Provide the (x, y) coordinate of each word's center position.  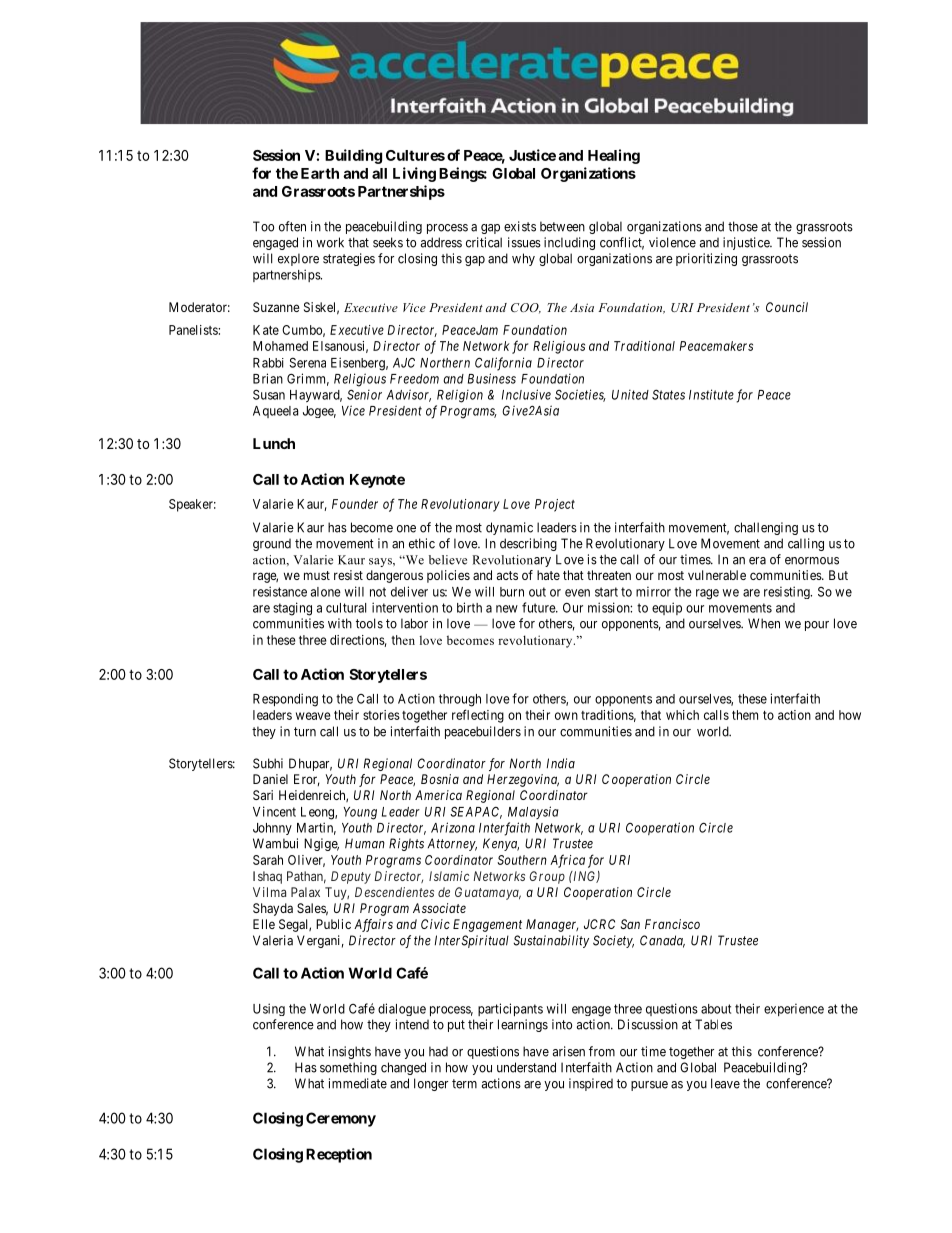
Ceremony (341, 1119)
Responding (285, 700)
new (507, 609)
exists (520, 226)
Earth (320, 173)
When (764, 623)
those (743, 226)
